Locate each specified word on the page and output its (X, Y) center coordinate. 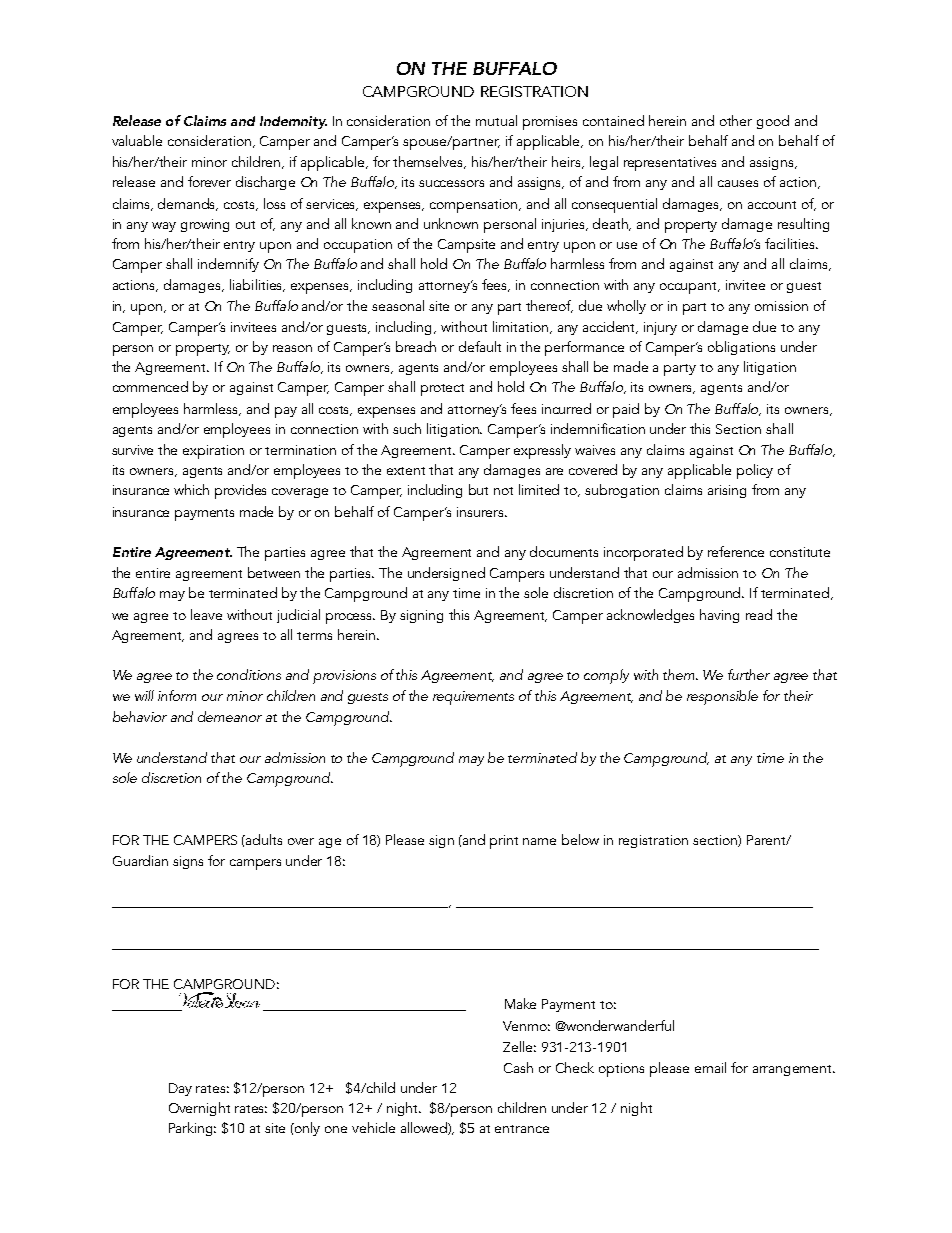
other (736, 120)
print (504, 842)
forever (209, 181)
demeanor (230, 716)
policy (755, 471)
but (478, 489)
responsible (722, 697)
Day (180, 1089)
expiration (213, 452)
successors (451, 183)
